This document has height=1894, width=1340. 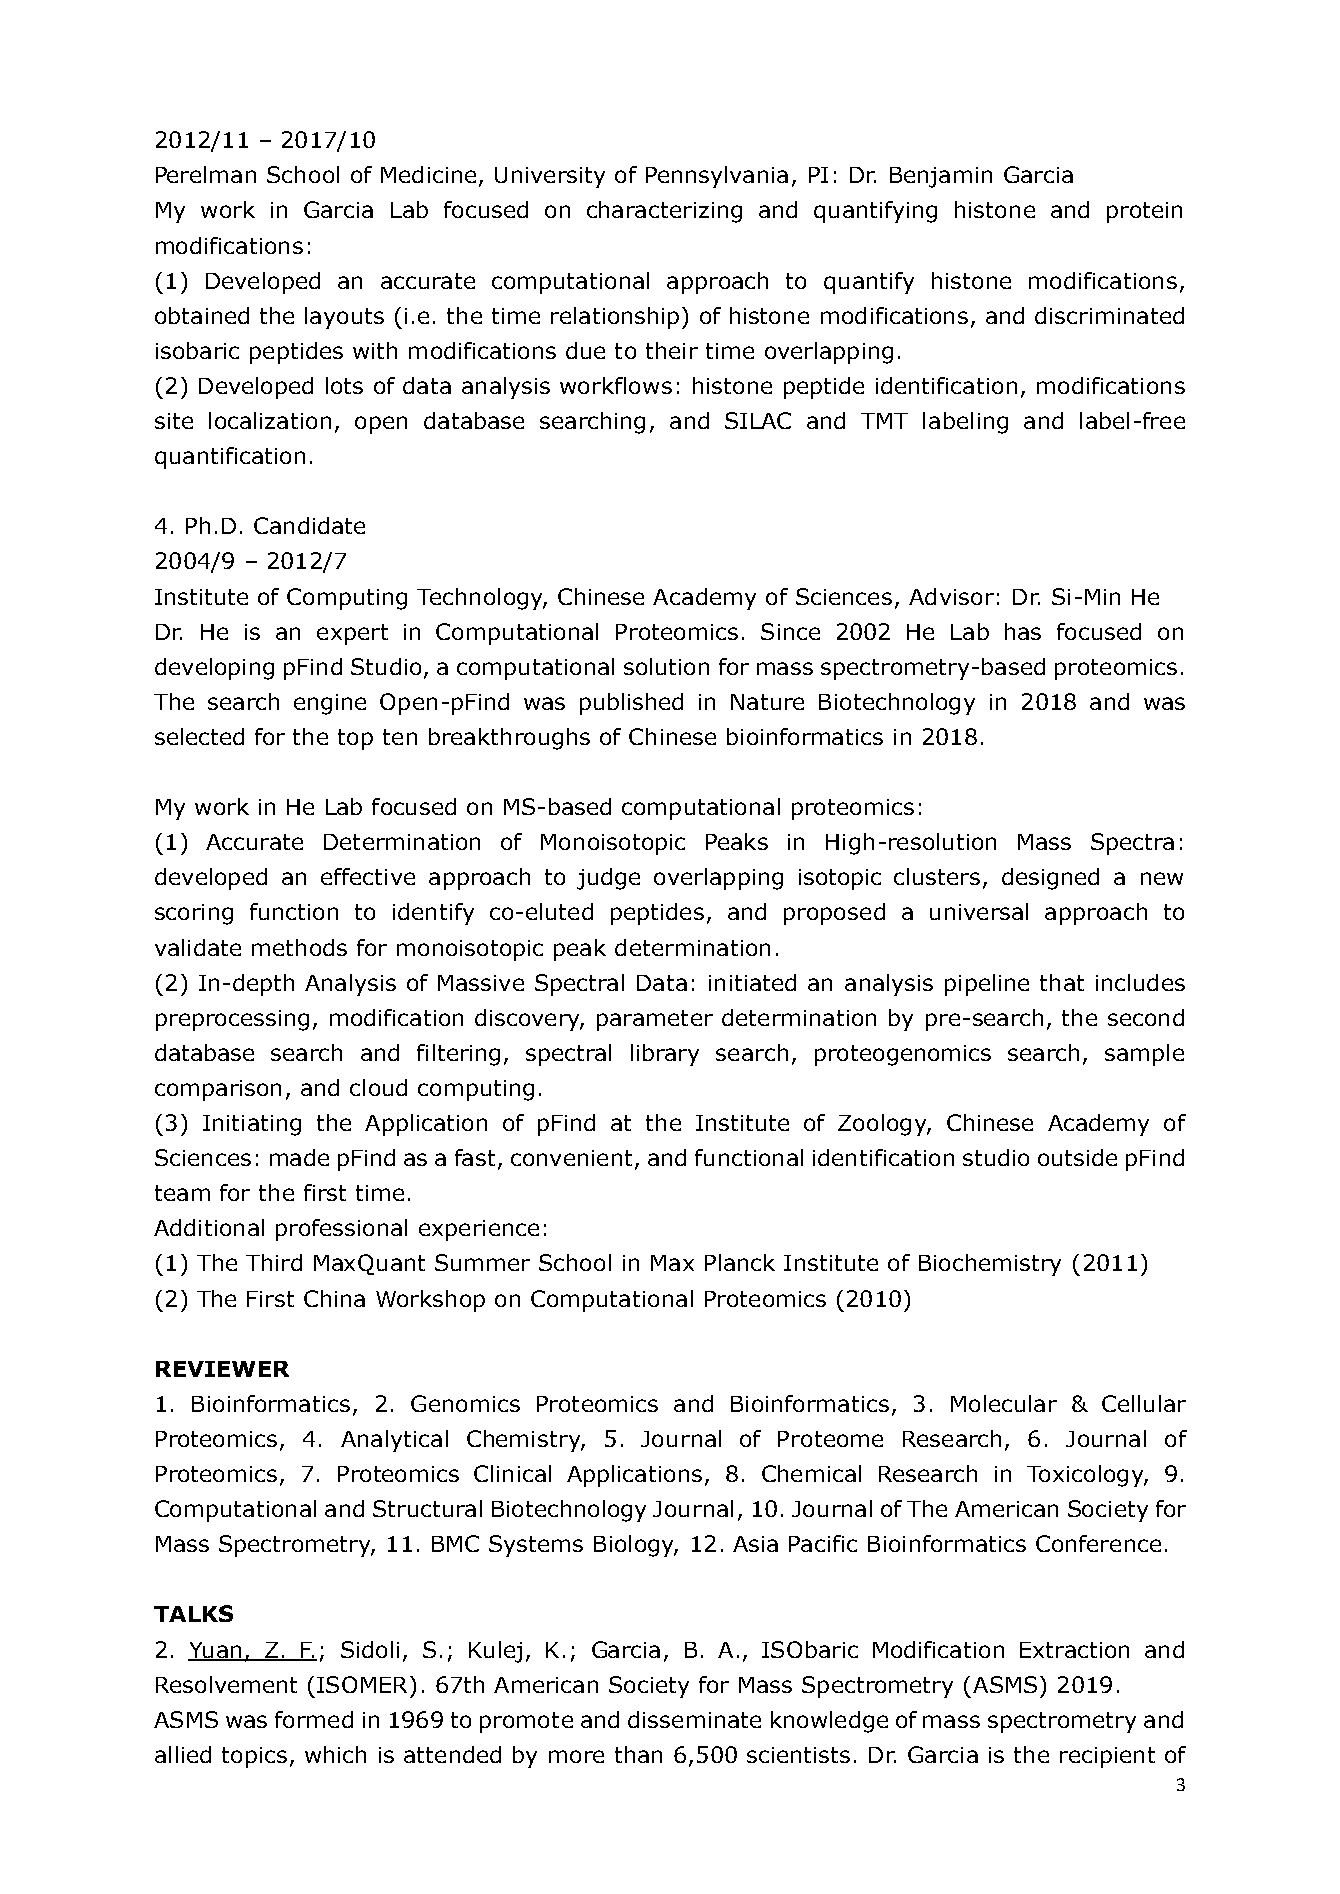 What do you see at coordinates (299, 947) in the document?
I see `methods` at bounding box center [299, 947].
